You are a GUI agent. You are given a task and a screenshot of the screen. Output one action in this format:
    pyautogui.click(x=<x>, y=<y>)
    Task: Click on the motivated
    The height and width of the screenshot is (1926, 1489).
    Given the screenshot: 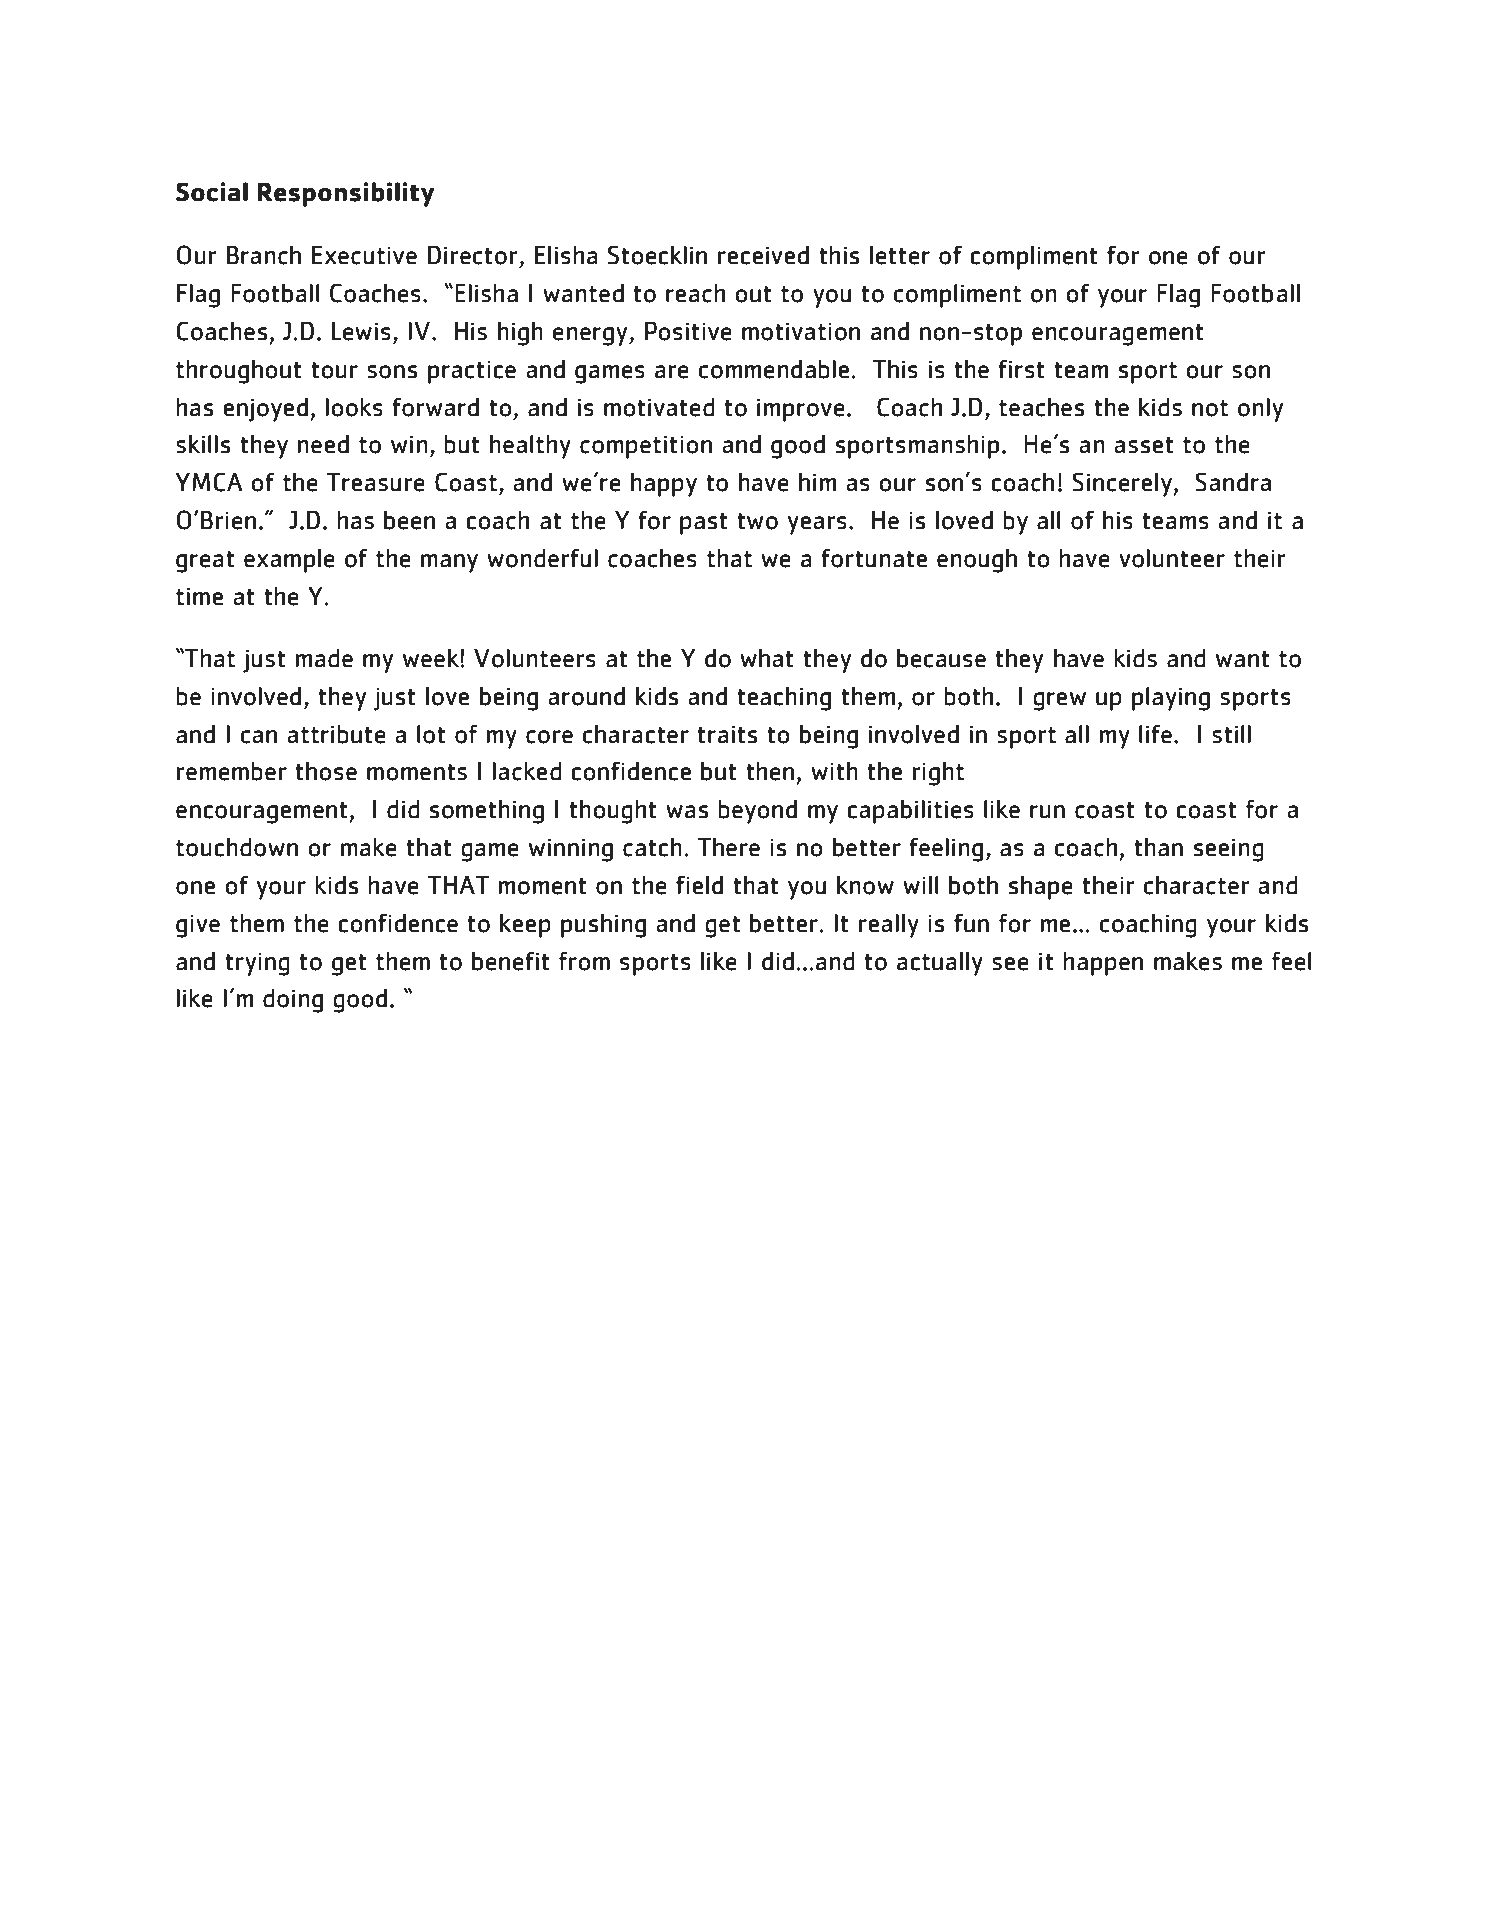 What is the action you would take?
    pyautogui.click(x=659, y=407)
